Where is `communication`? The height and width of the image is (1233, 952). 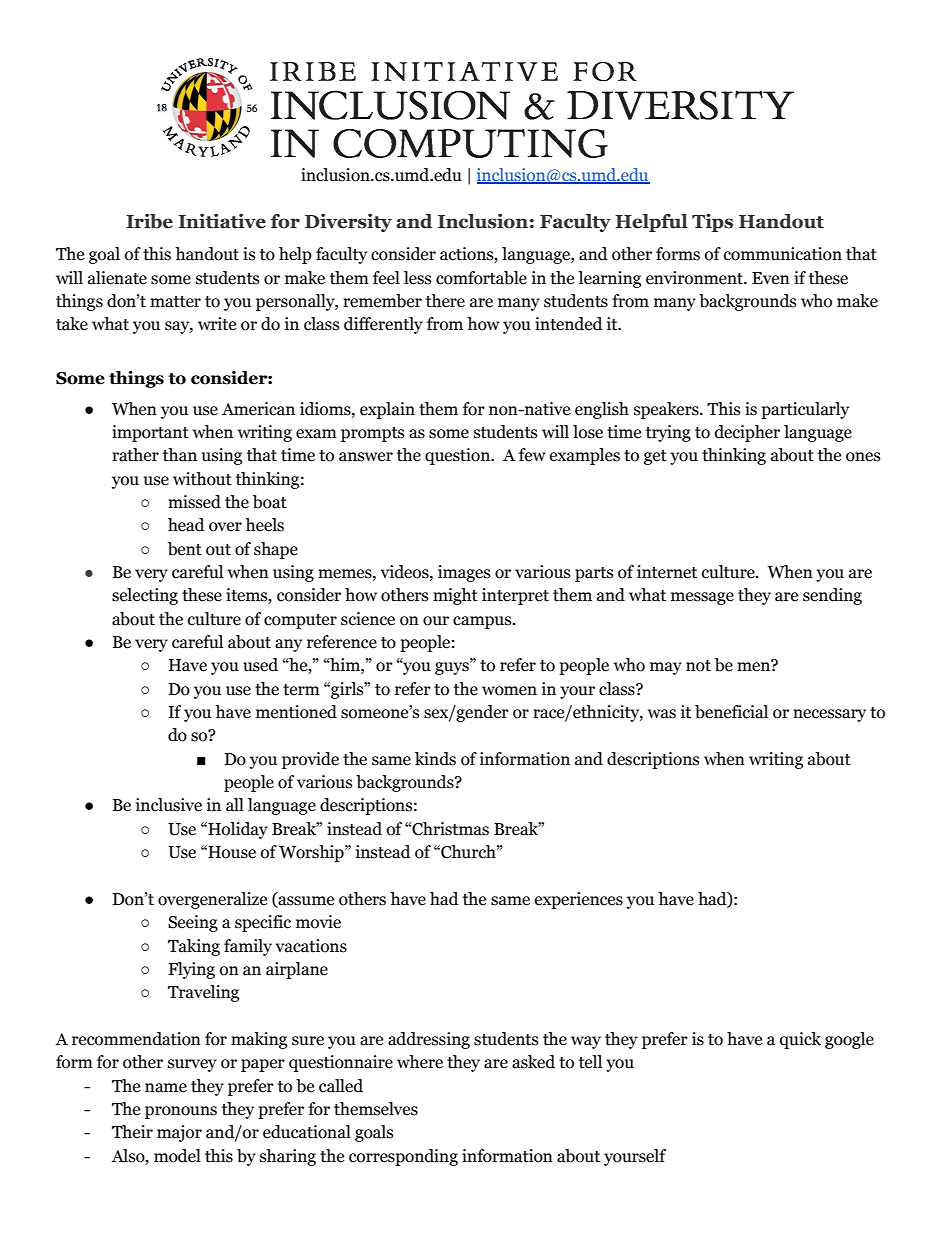
communication is located at coordinates (783, 254).
